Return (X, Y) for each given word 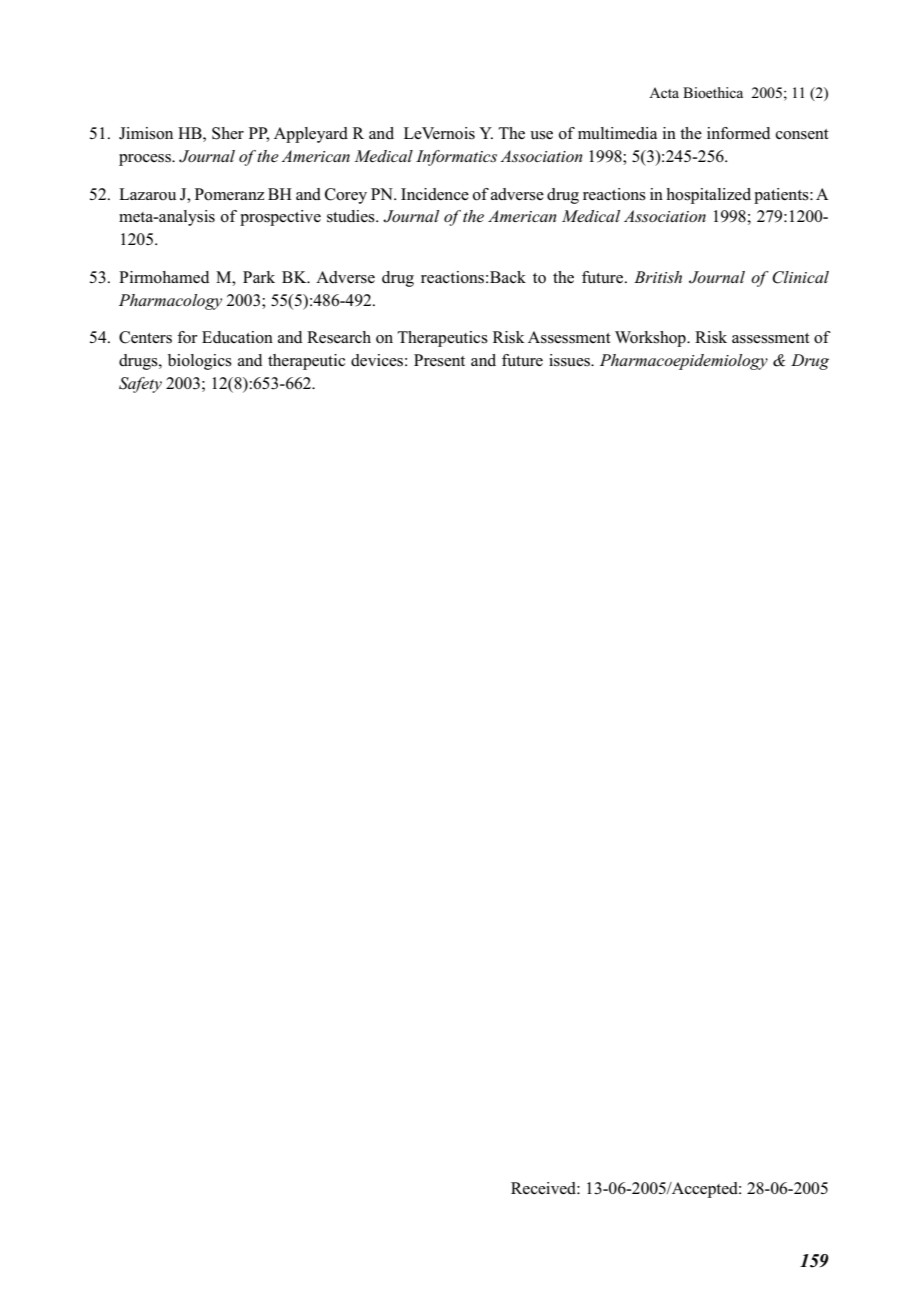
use (541, 135)
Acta (664, 92)
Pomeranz (229, 194)
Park (259, 277)
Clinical (800, 277)
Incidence (435, 194)
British (658, 277)
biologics (200, 362)
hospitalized (708, 196)
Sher (228, 133)
